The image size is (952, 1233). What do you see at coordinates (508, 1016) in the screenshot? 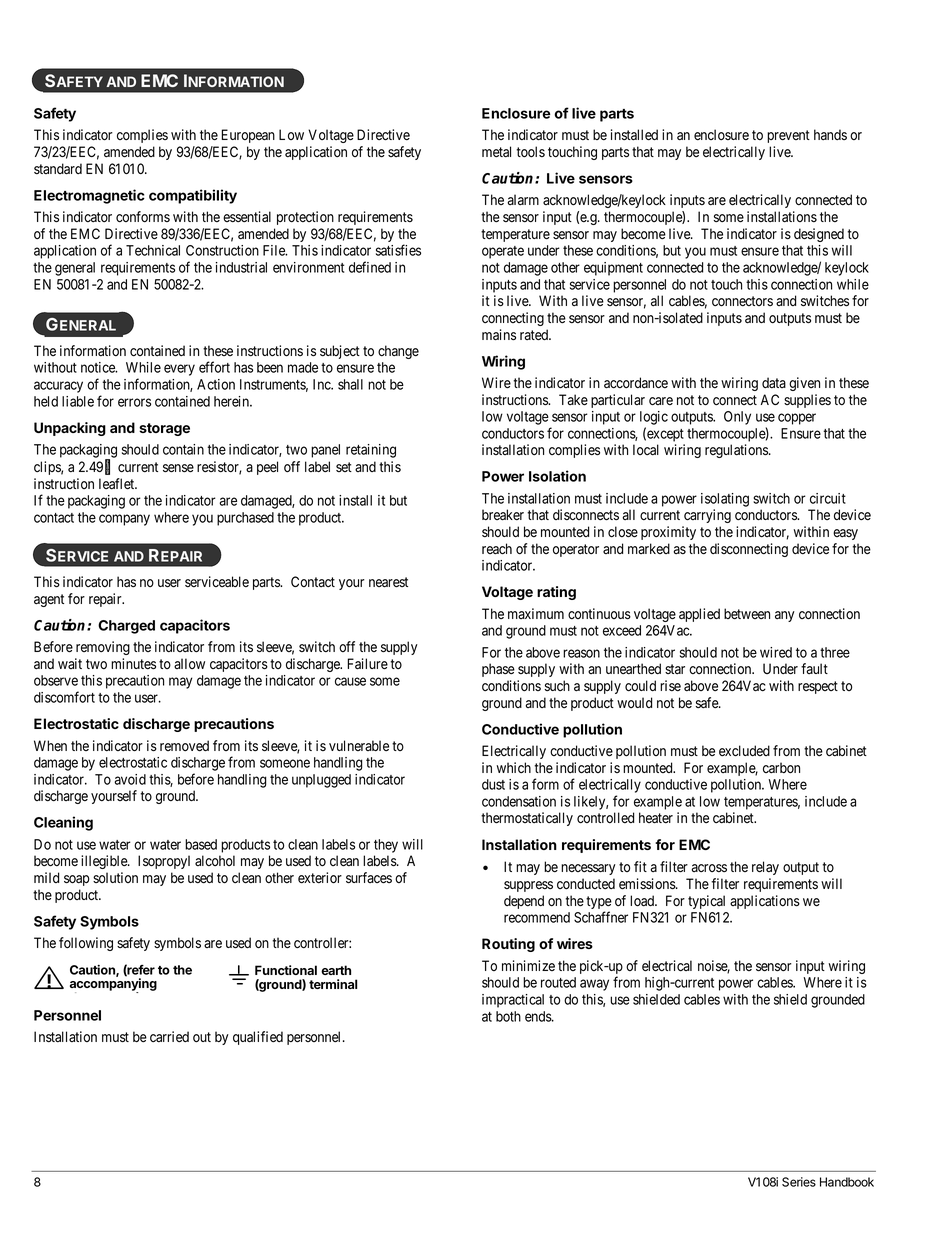
I see `both` at bounding box center [508, 1016].
